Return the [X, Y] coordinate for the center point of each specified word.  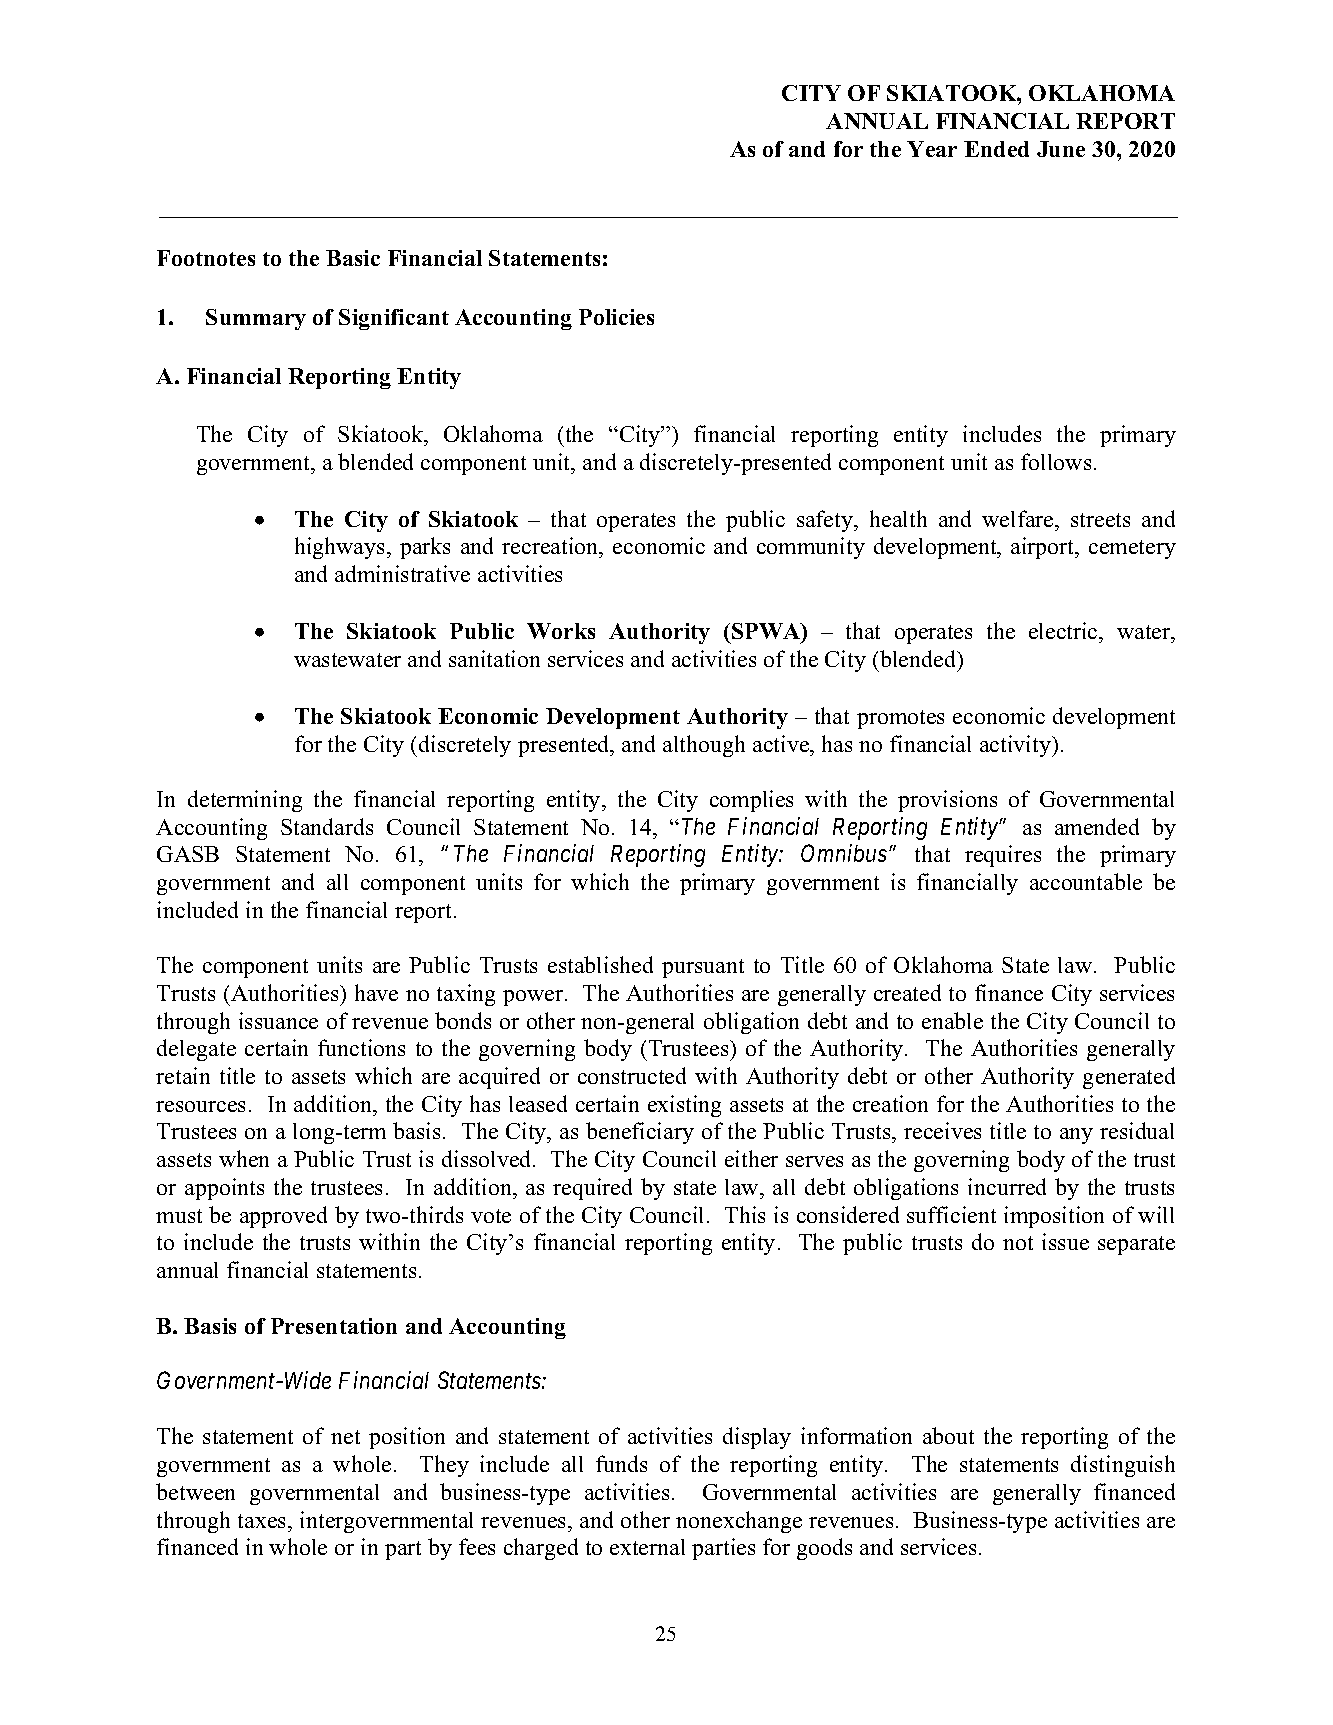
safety [826, 521]
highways [341, 548]
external [647, 1547]
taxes [263, 1521]
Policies [616, 317]
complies [751, 801]
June [1061, 149]
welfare [1019, 518]
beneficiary [640, 1133]
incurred [1007, 1186]
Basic [353, 258]
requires [1003, 856]
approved [283, 1217]
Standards [327, 826]
